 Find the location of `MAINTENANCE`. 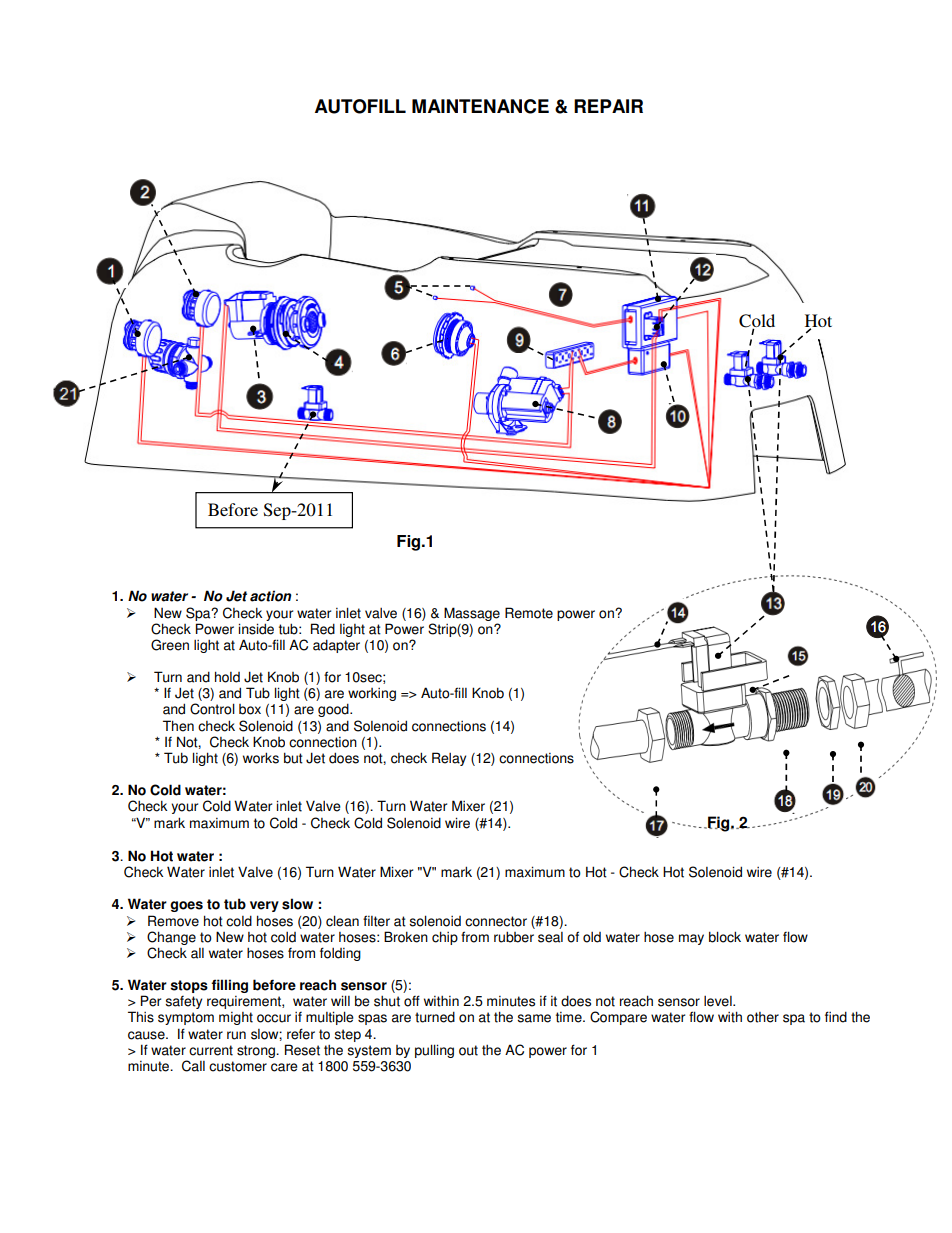

MAINTENANCE is located at coordinates (480, 106).
